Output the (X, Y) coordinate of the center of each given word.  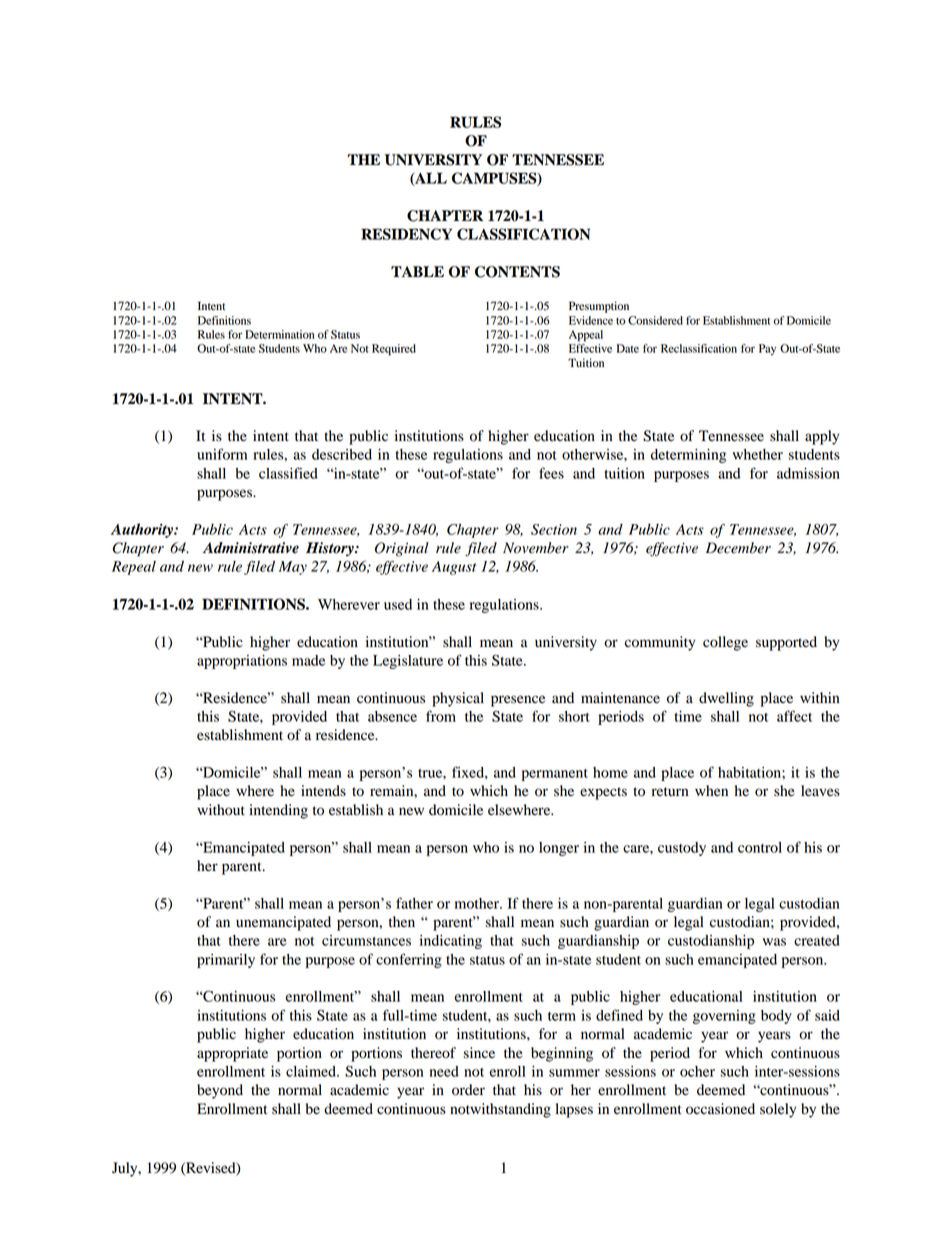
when (711, 790)
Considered (655, 320)
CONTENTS (517, 272)
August (454, 568)
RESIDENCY (406, 234)
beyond (220, 1091)
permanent (555, 775)
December (738, 548)
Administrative (251, 548)
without (221, 810)
